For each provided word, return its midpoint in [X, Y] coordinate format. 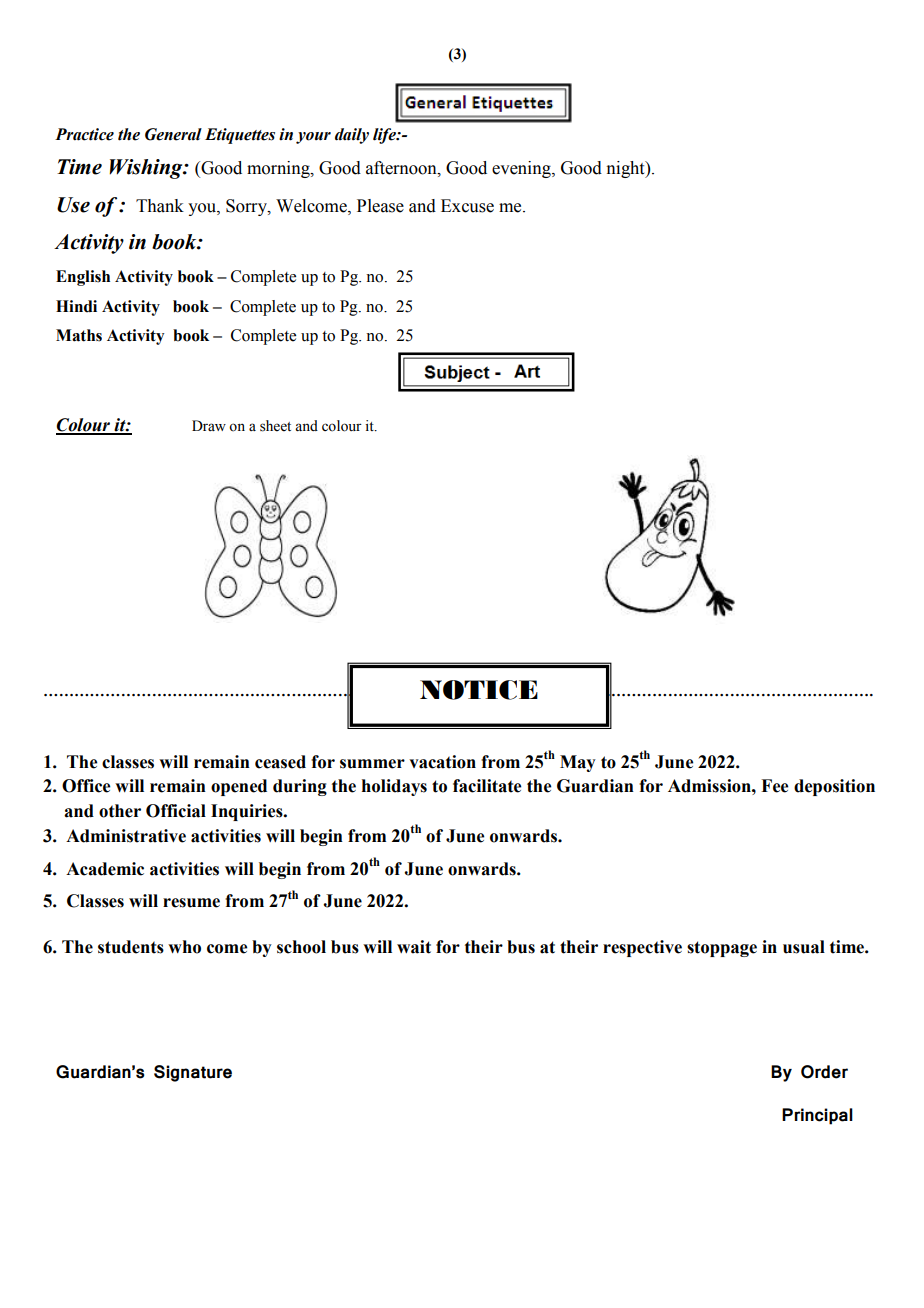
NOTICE [479, 690]
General [173, 134]
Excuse [467, 206]
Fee [774, 786]
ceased [280, 762]
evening [522, 169]
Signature [193, 1073]
